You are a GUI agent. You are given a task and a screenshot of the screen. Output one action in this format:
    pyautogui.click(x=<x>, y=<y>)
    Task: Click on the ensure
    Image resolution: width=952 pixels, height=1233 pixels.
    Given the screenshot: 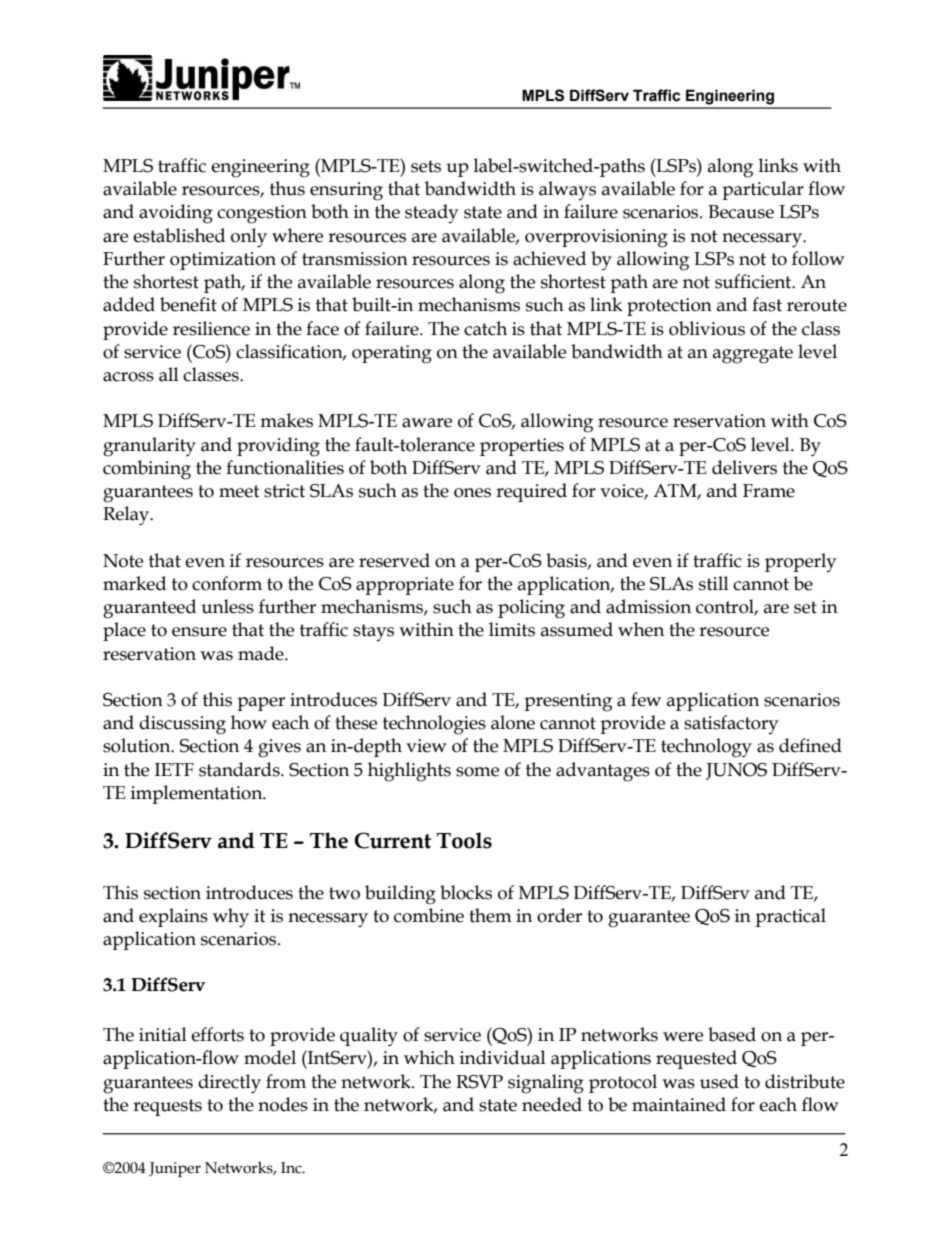 What is the action you would take?
    pyautogui.click(x=199, y=632)
